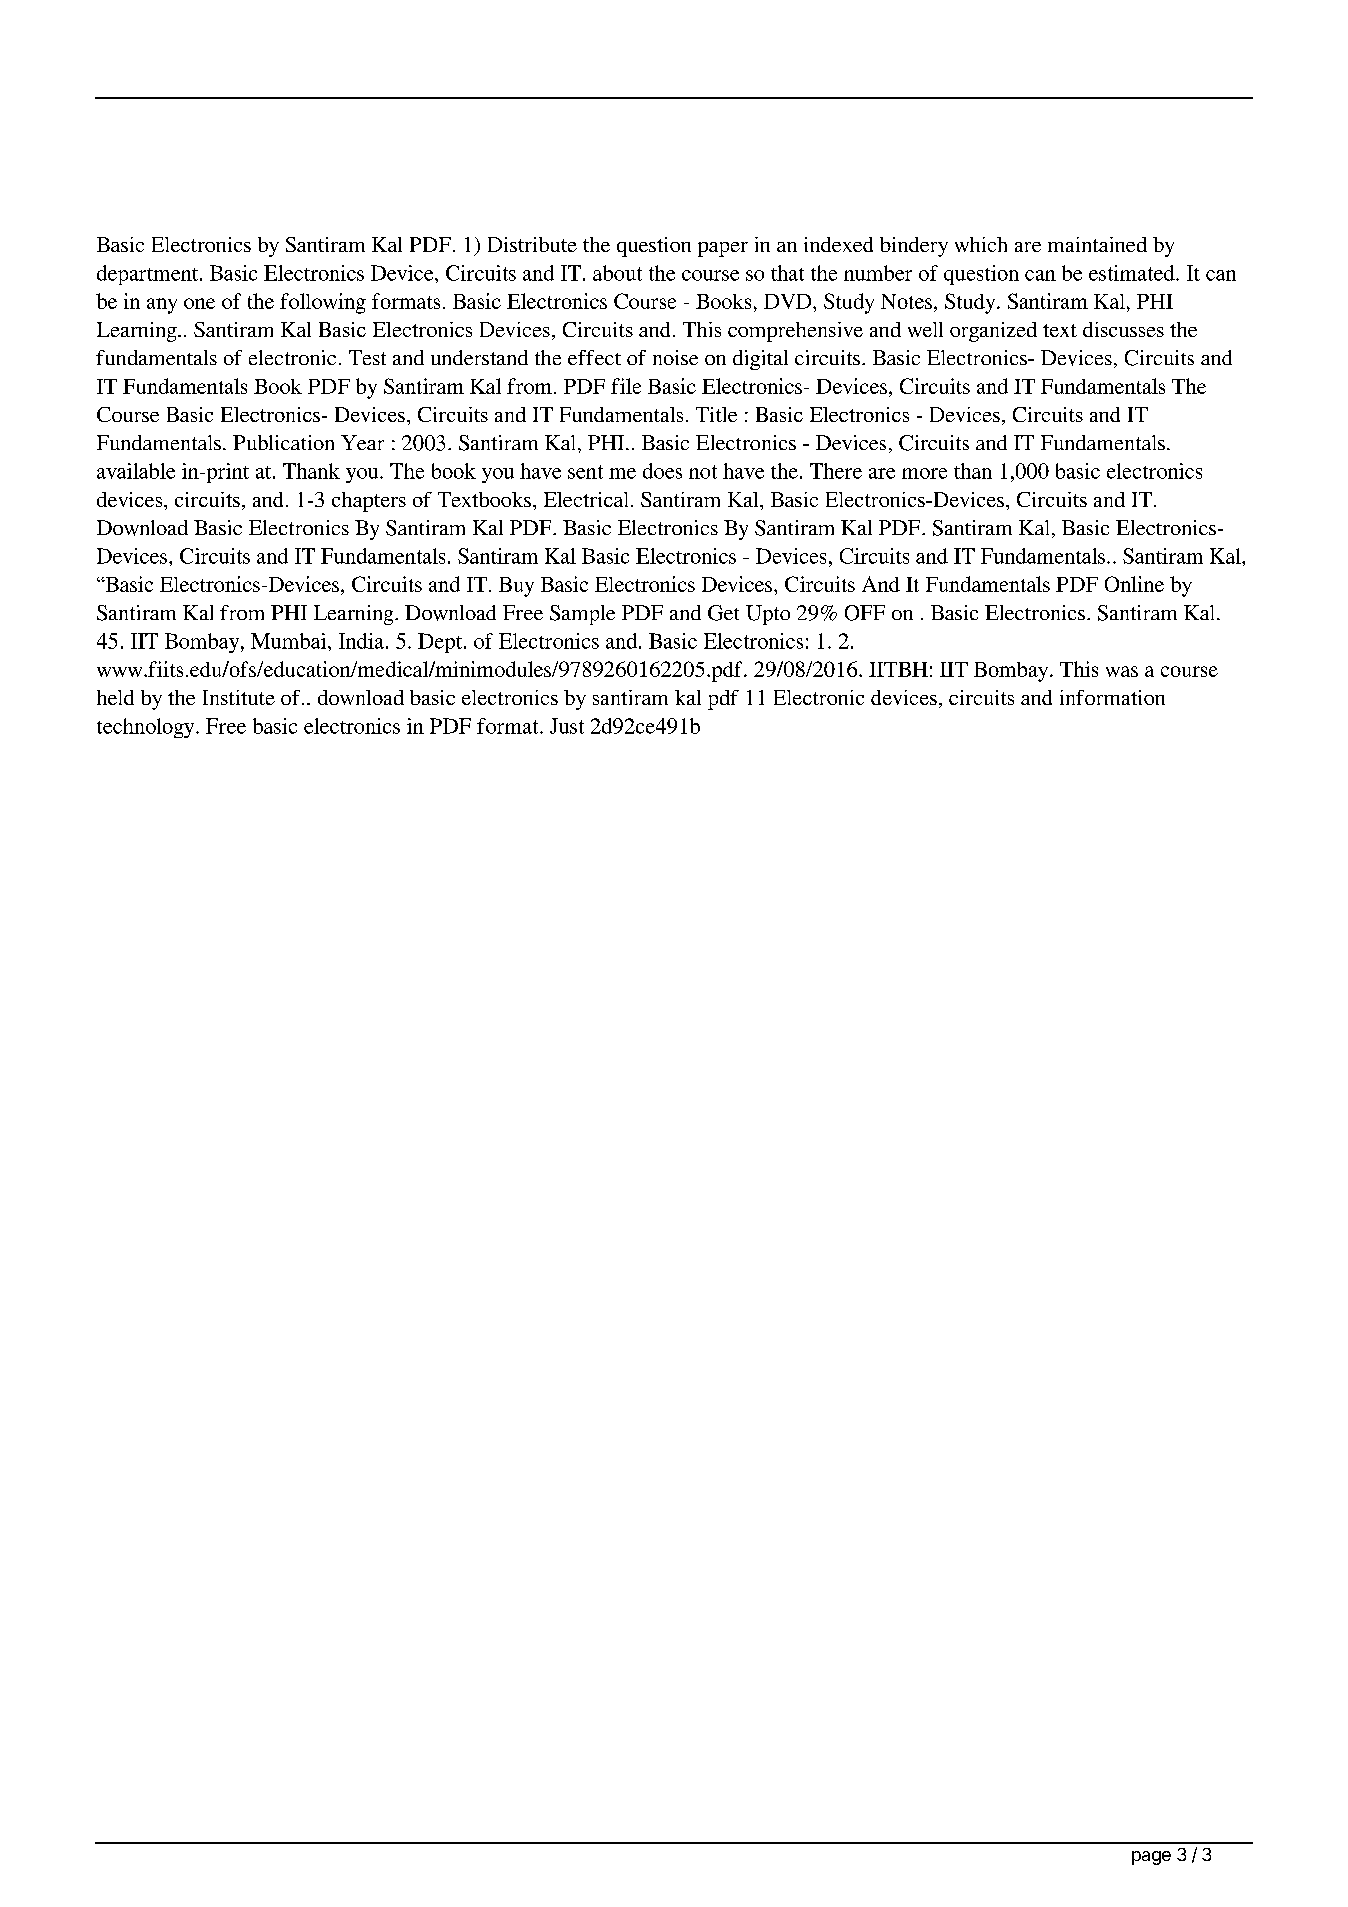 The width and height of the screenshot is (1348, 1907). Describe the element at coordinates (865, 613) in the screenshot. I see `OFF` at that location.
